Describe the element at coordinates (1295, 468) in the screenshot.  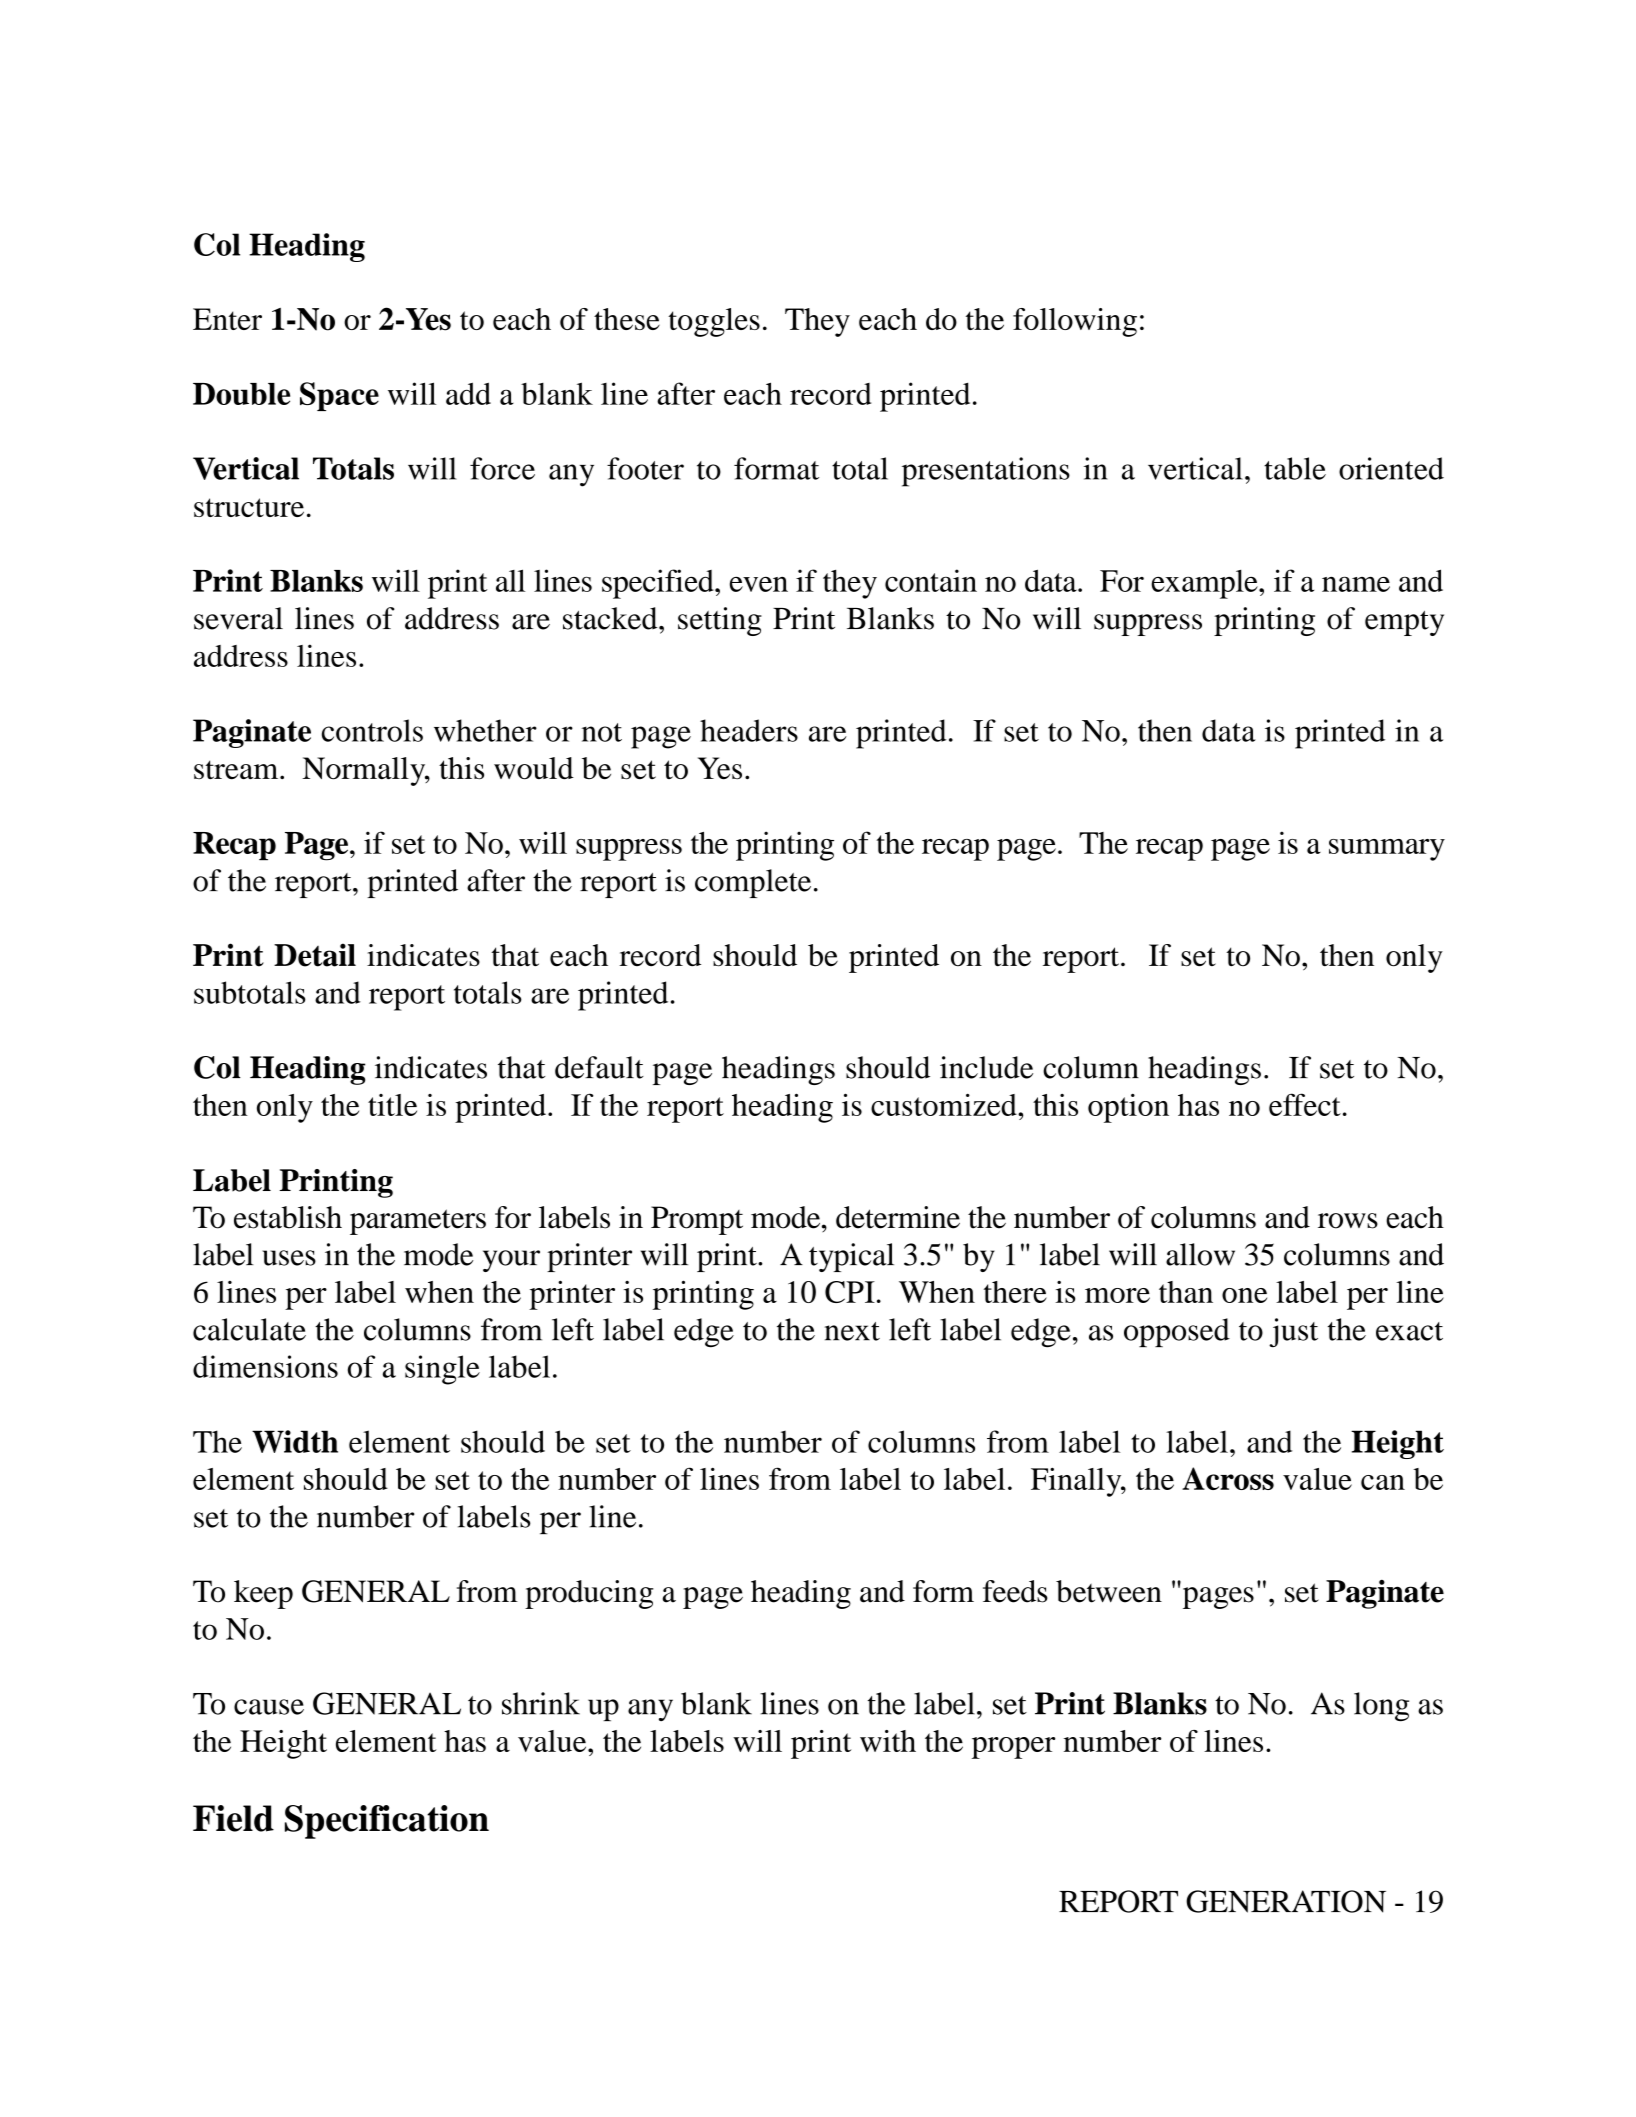
I see `table` at that location.
